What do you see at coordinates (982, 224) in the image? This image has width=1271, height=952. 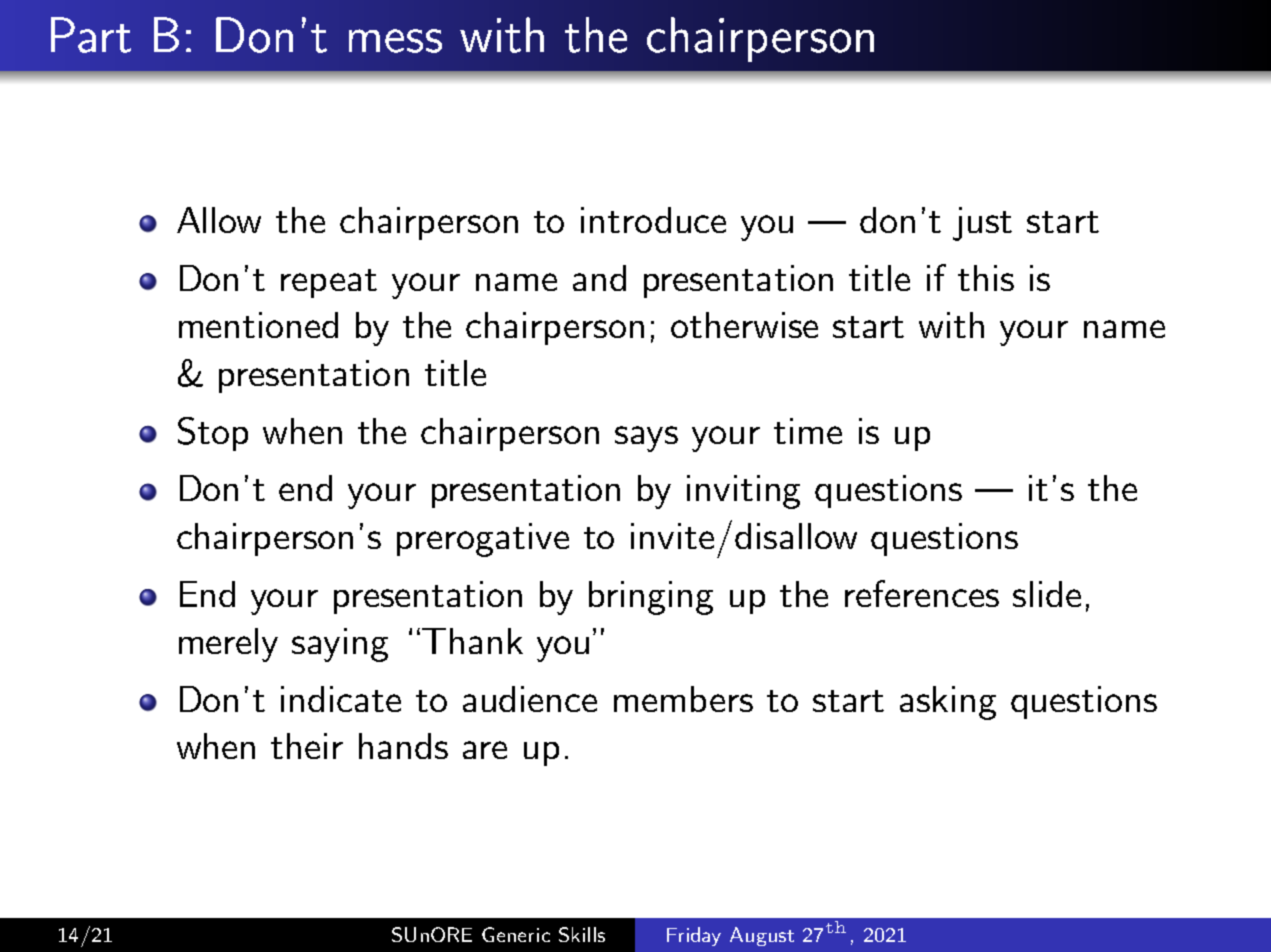 I see `just` at bounding box center [982, 224].
